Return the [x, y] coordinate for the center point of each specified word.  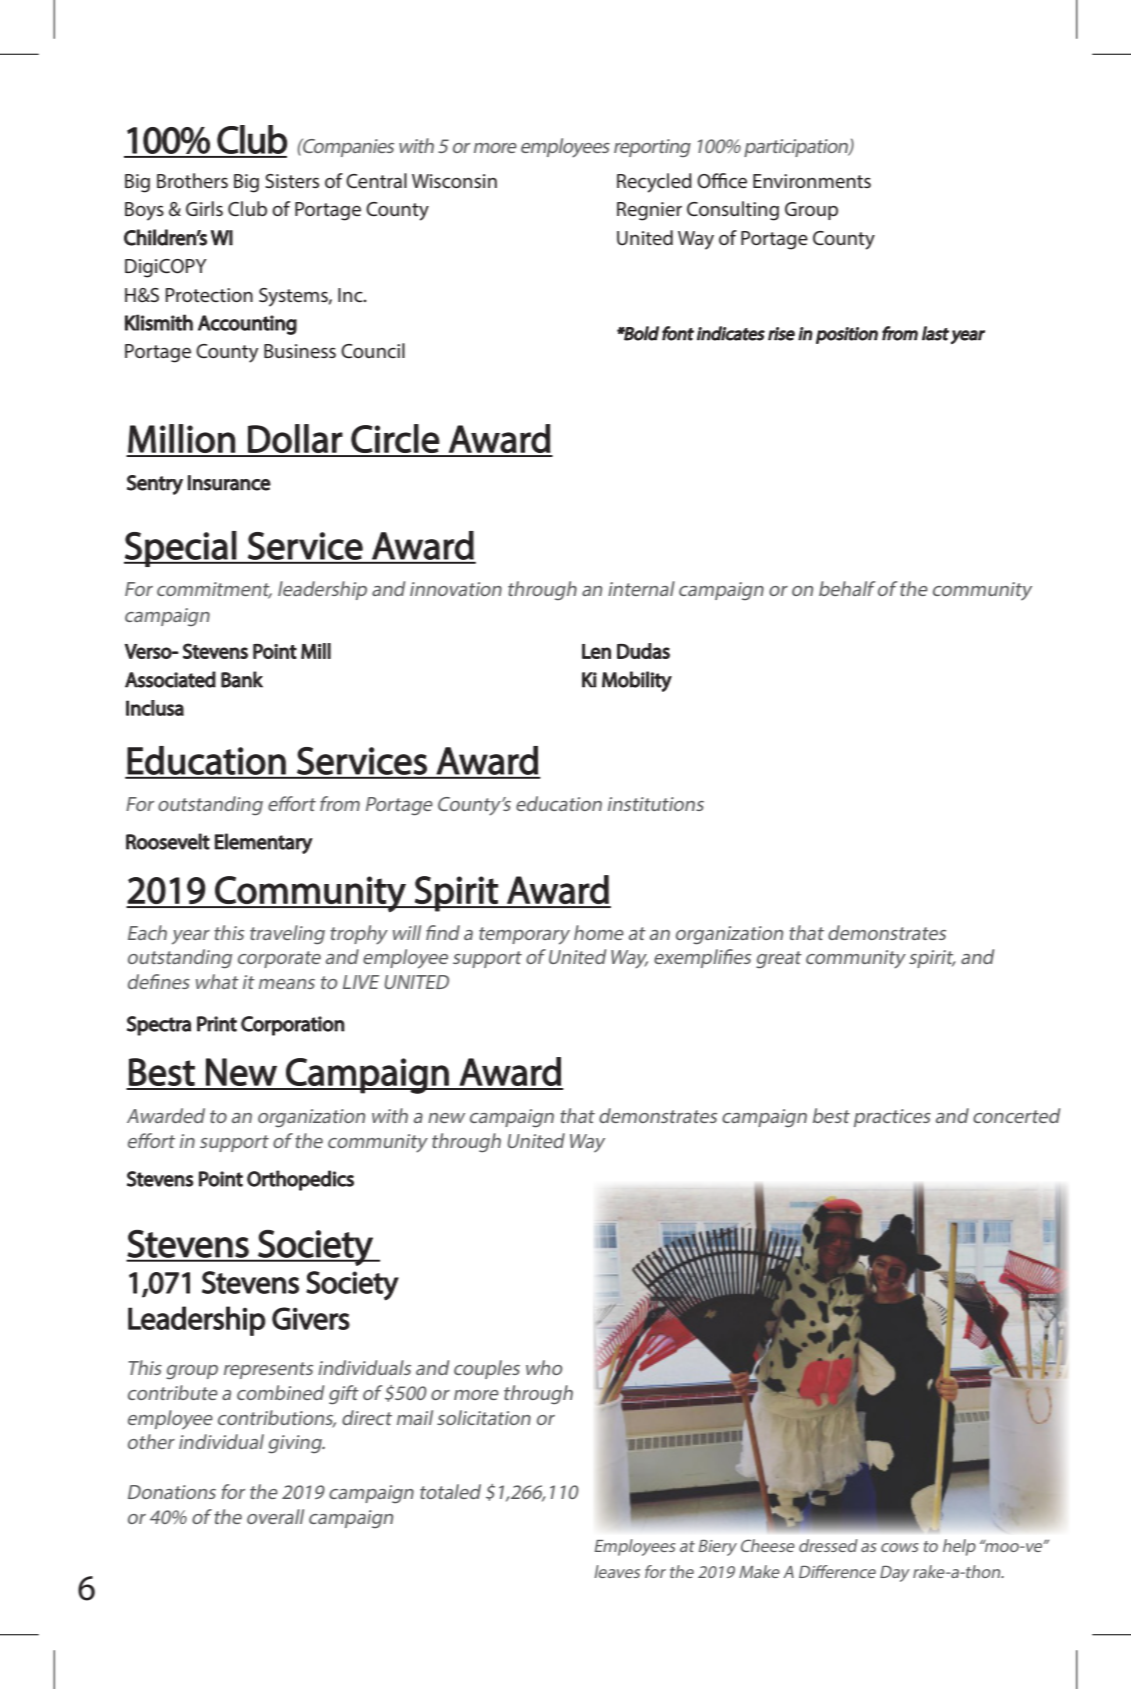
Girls [204, 208]
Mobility [637, 681]
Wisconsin [454, 181]
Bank [242, 679]
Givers [311, 1318]
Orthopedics [300, 1180]
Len [596, 651]
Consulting [733, 211]
